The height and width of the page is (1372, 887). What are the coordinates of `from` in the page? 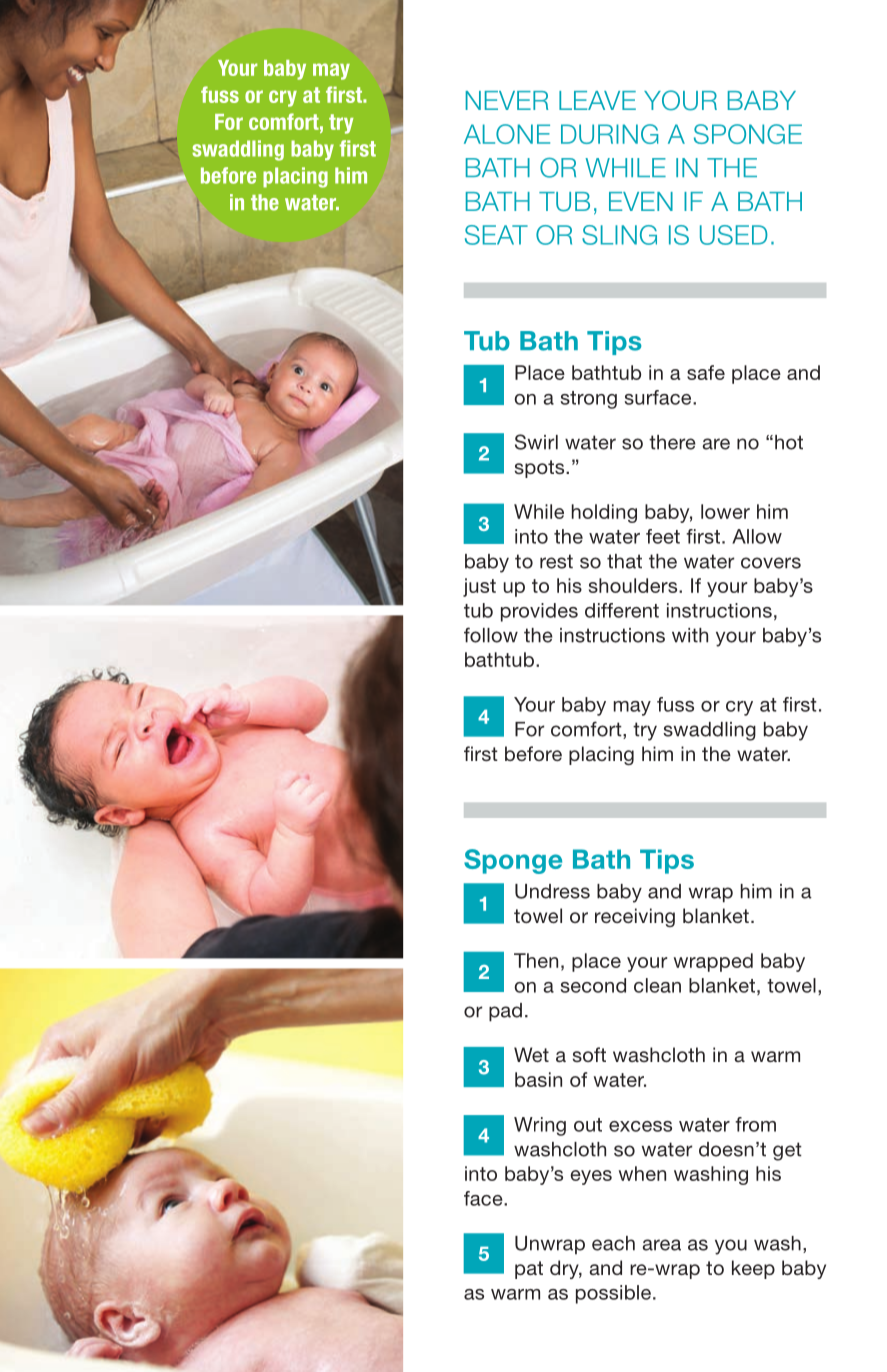 It's located at (755, 1124).
